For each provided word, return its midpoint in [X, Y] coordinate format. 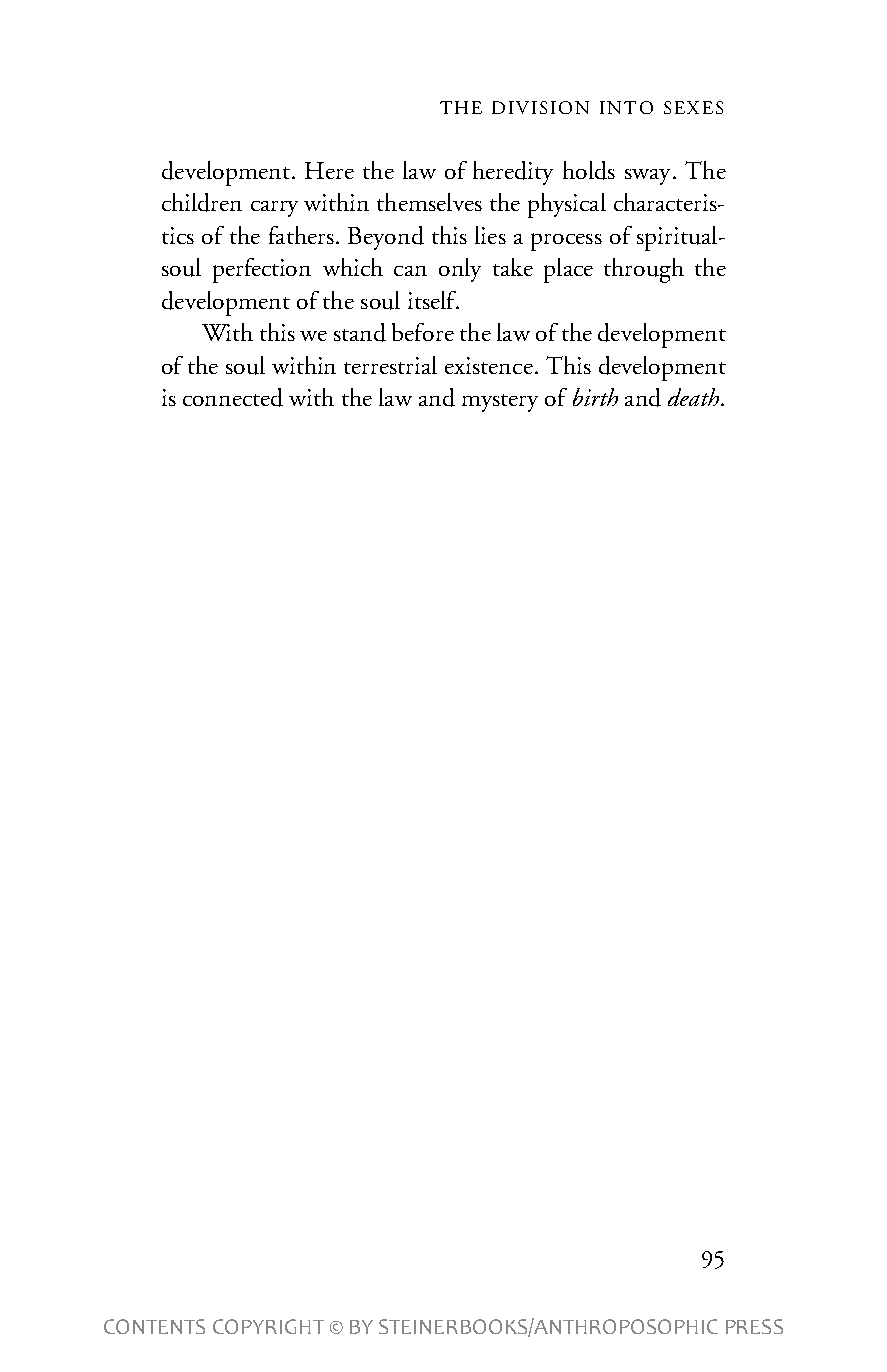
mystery [500, 403]
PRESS [754, 1326]
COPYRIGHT [268, 1326]
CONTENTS [154, 1326]
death [695, 397]
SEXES [693, 107]
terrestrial [390, 365]
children [202, 202]
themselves [429, 202]
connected [233, 397]
